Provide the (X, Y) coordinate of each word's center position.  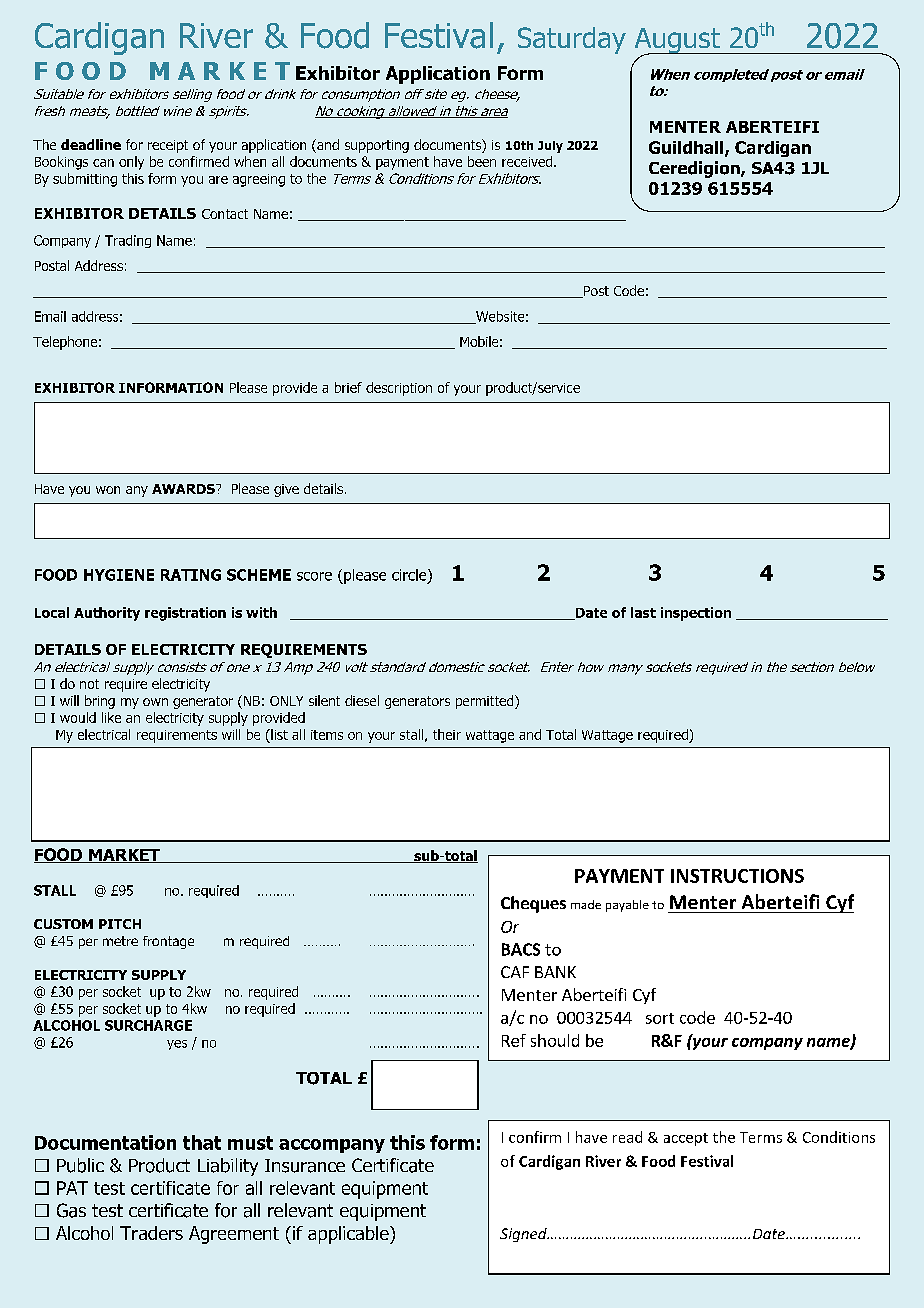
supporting (377, 146)
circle (410, 576)
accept (686, 1139)
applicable (349, 1235)
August (678, 42)
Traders (151, 1233)
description (399, 389)
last (643, 612)
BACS (521, 949)
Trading (128, 241)
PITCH (120, 924)
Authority (107, 614)
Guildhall (687, 148)
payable (627, 906)
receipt (168, 146)
